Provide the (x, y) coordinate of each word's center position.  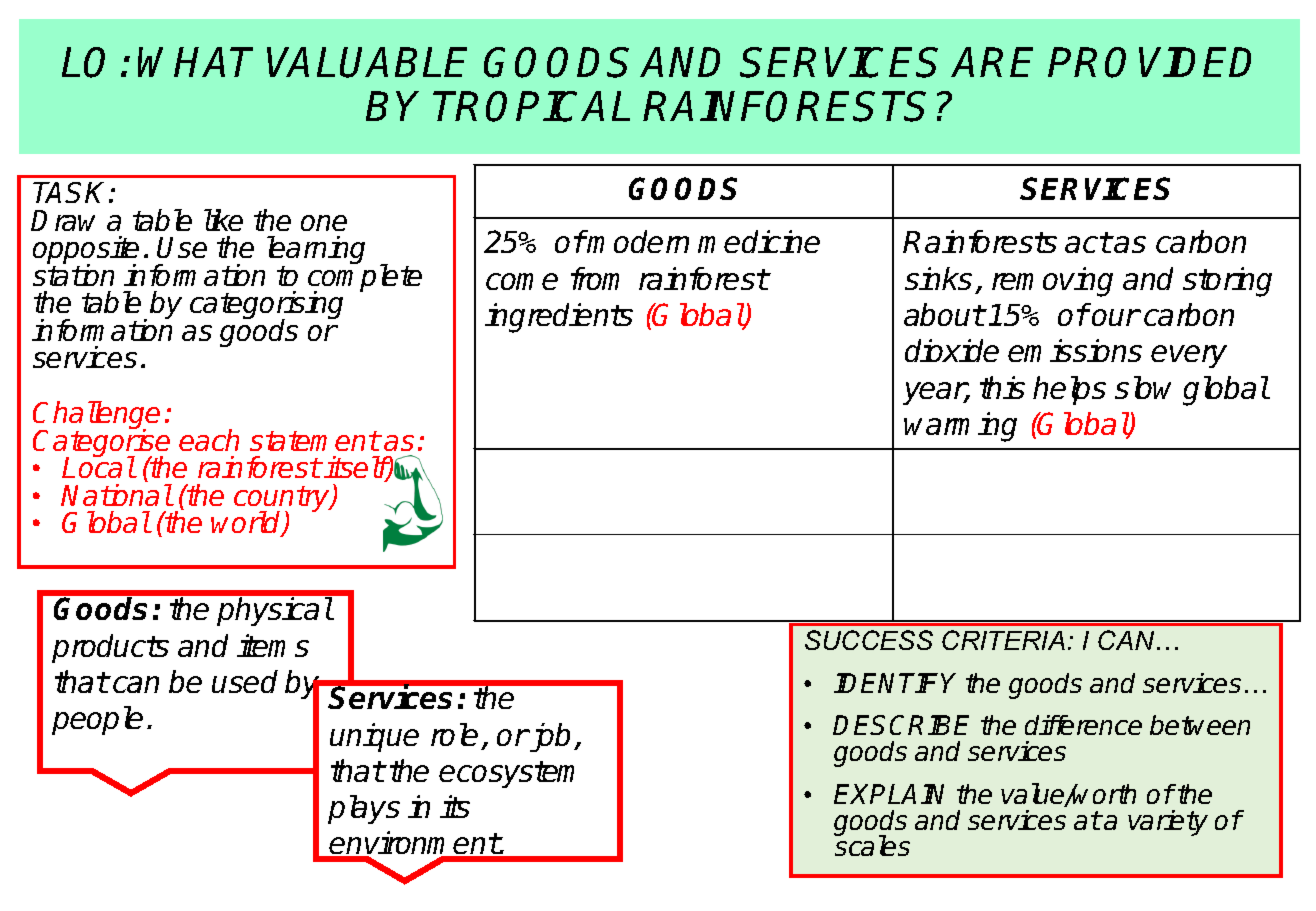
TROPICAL (532, 106)
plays (364, 809)
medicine (759, 241)
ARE (992, 62)
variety (1168, 823)
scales (872, 845)
